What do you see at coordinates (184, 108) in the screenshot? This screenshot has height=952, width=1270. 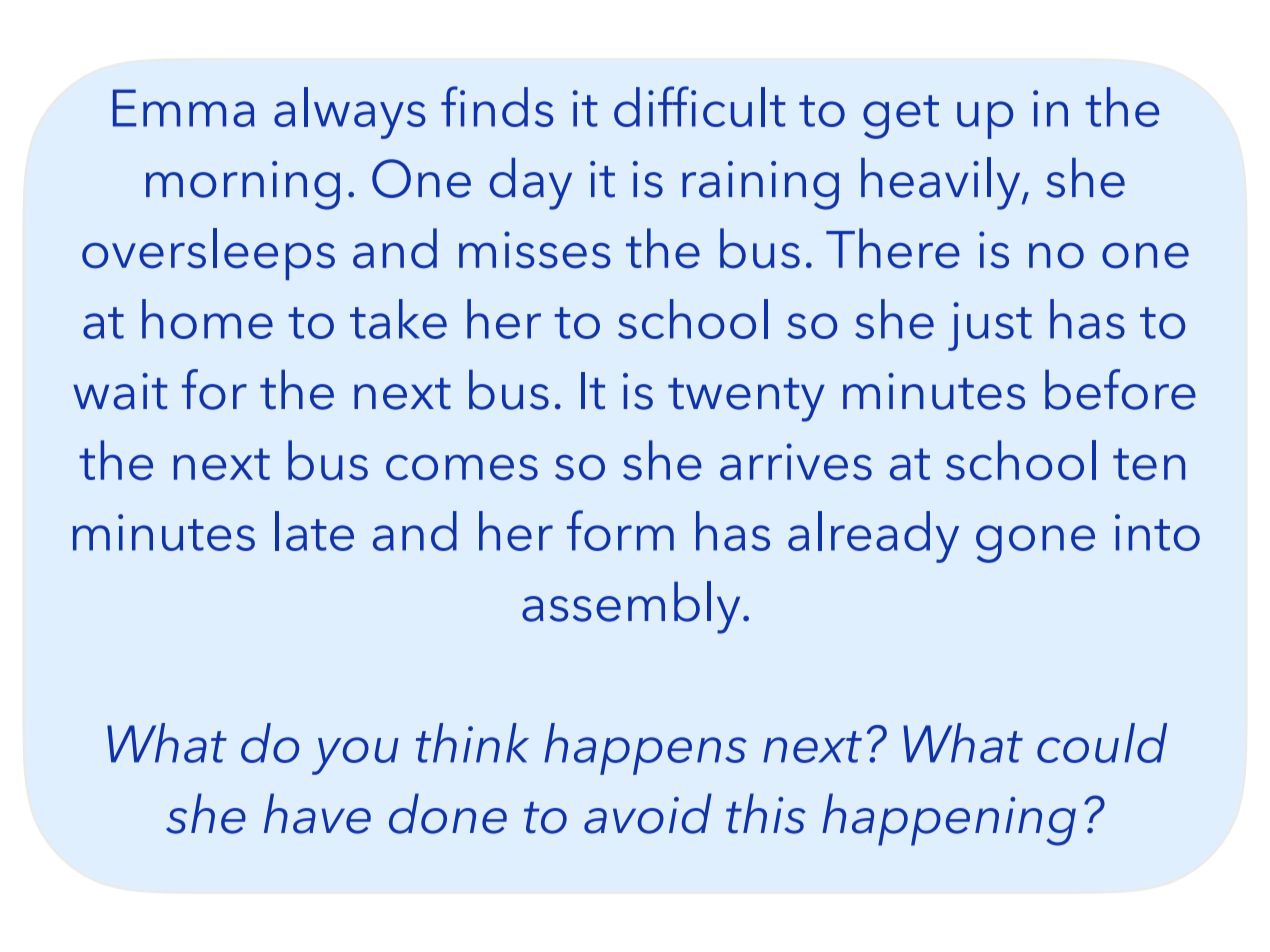 I see `Emma` at bounding box center [184, 108].
